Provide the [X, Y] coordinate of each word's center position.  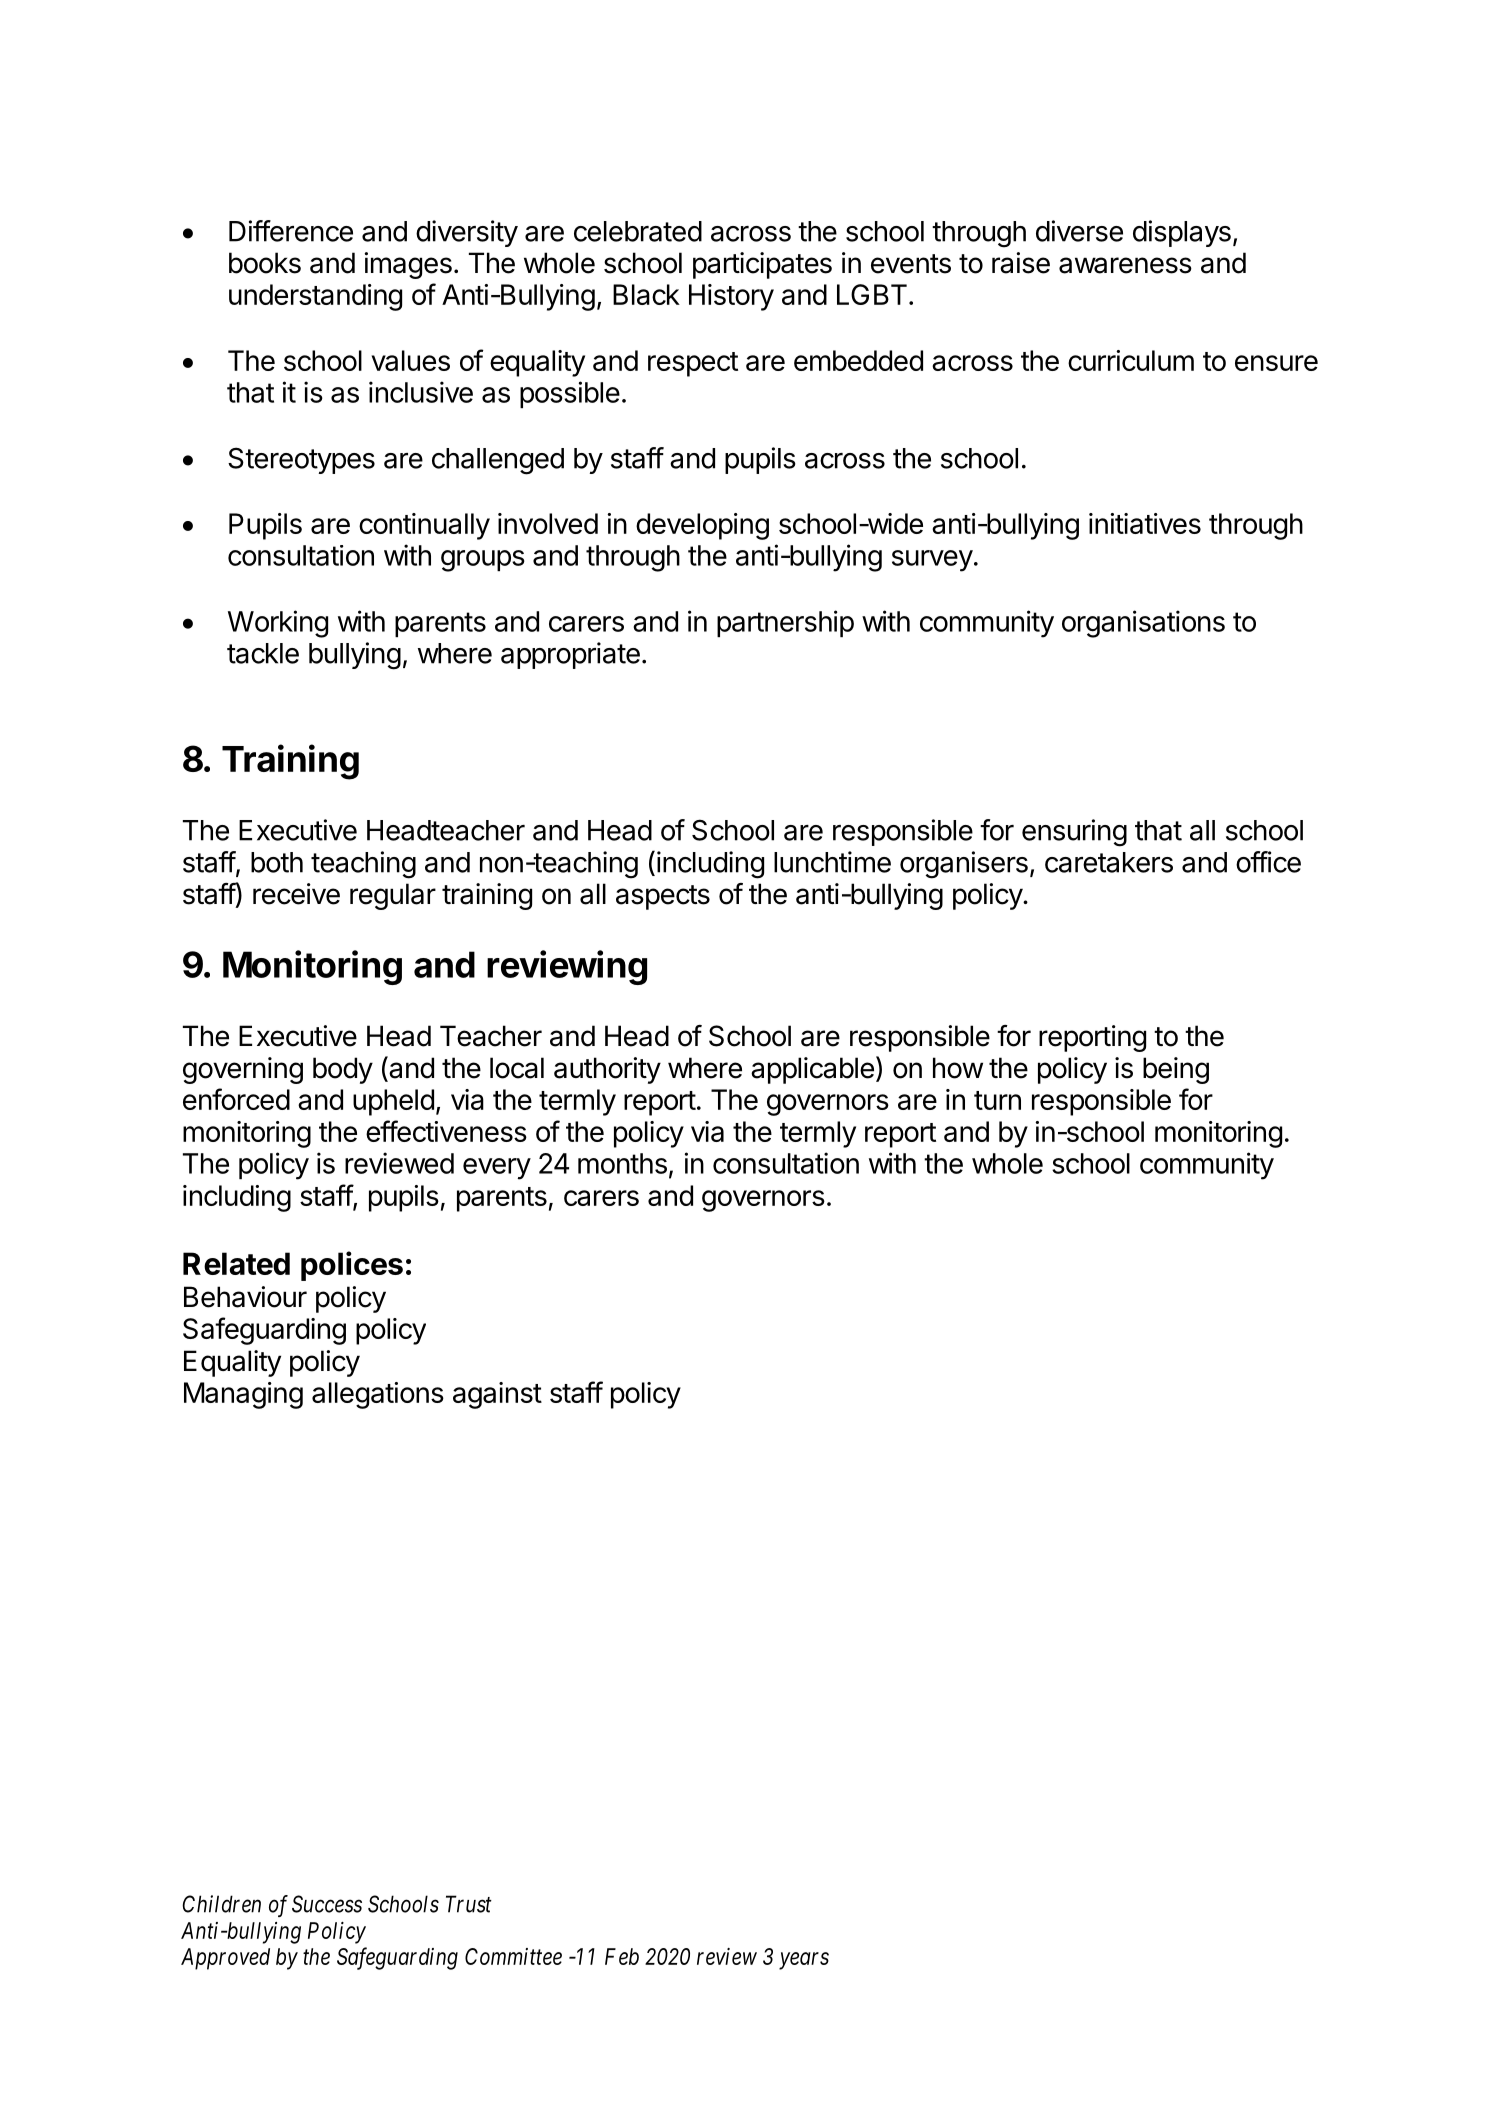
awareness [1125, 265]
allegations [378, 1395]
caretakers [1109, 862]
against [497, 1395]
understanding [315, 297]
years [804, 1961]
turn [997, 1100]
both [277, 862]
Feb [622, 1956]
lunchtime [832, 862]
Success [327, 1904]
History [731, 297]
